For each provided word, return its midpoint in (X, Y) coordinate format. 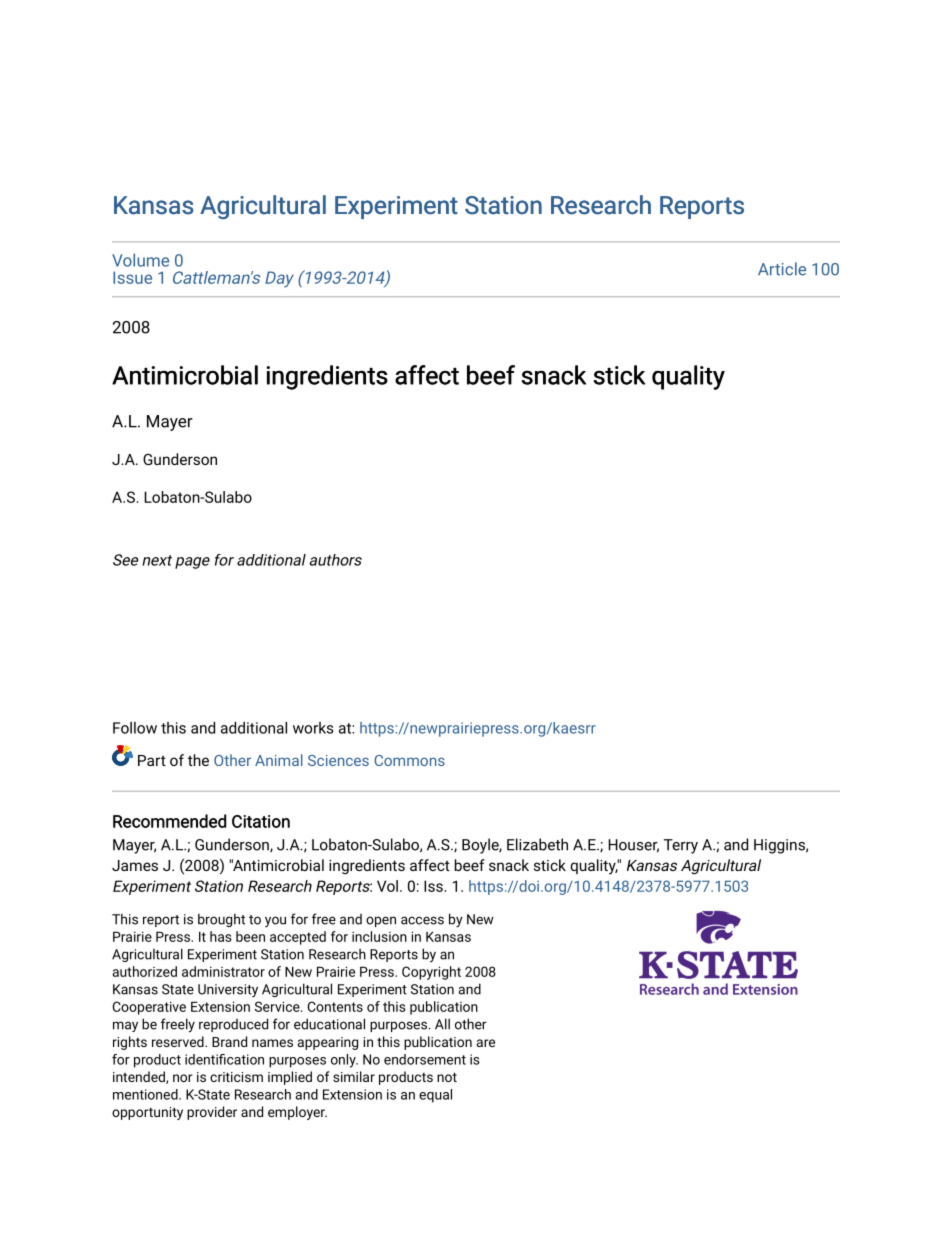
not (447, 1077)
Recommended (169, 821)
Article (782, 269)
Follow (135, 728)
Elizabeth (537, 844)
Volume (140, 260)
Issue (132, 277)
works (313, 728)
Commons (409, 760)
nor (183, 1078)
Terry (681, 846)
